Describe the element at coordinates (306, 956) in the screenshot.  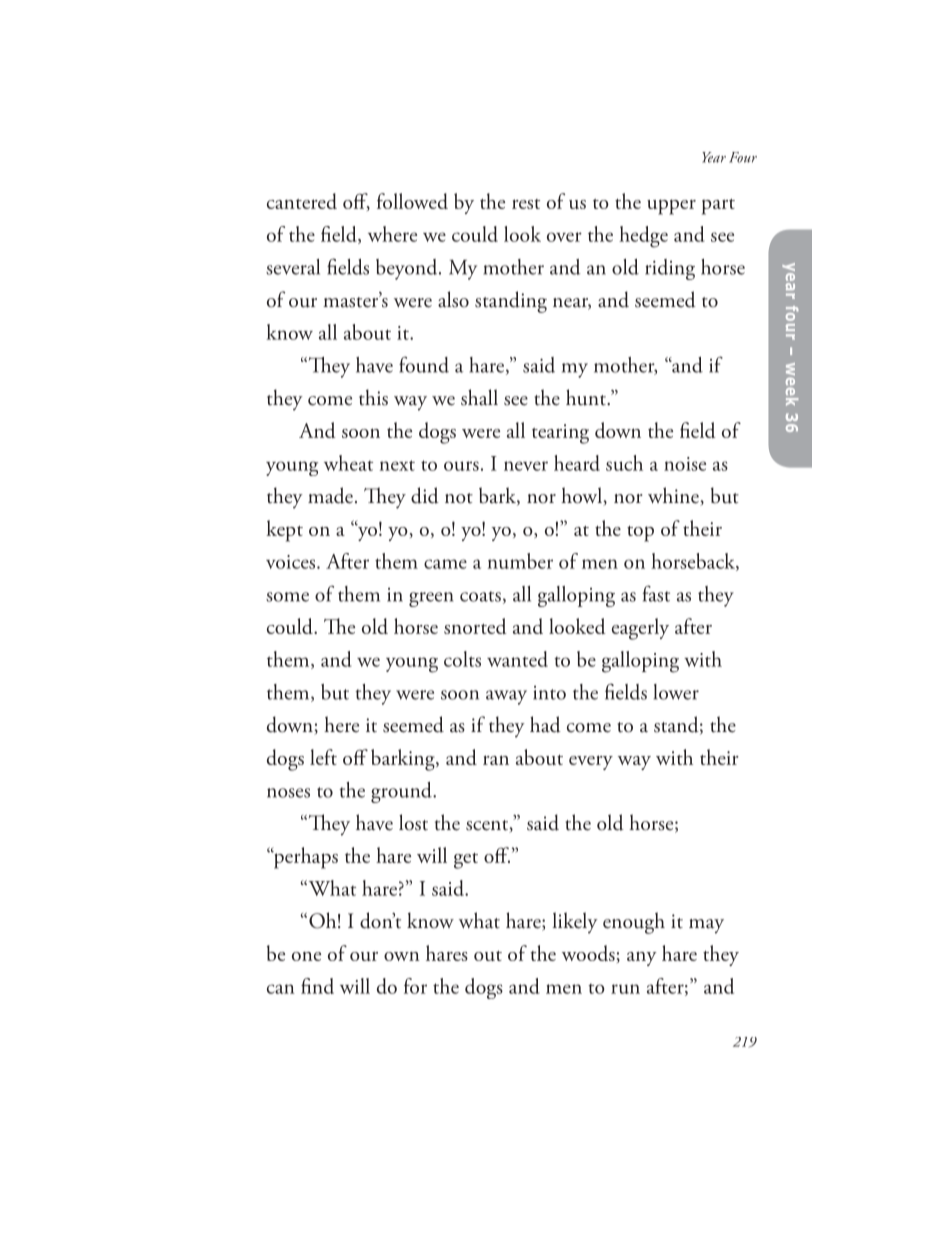
I see `one` at that location.
